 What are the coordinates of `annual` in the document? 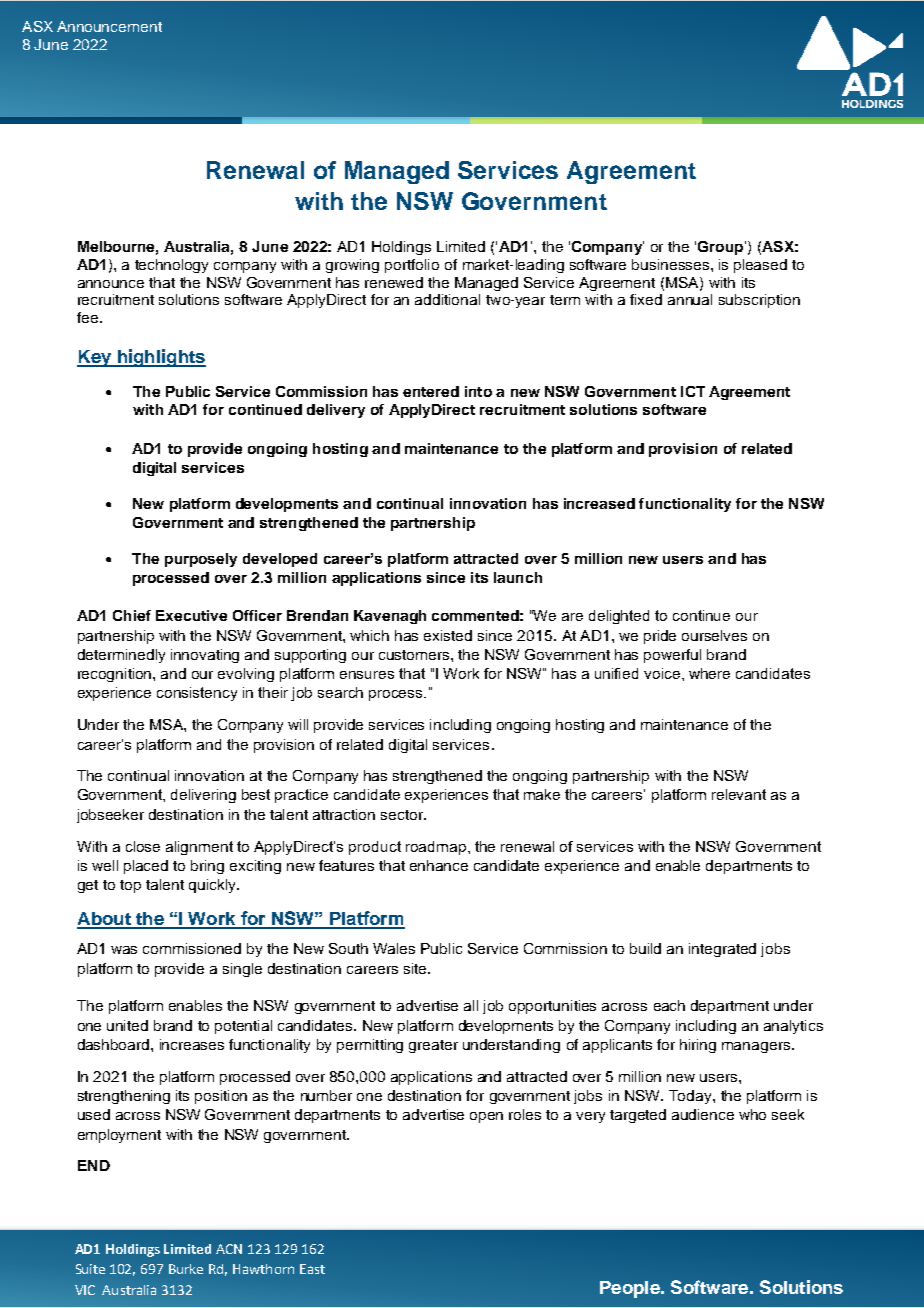 It's located at (690, 299).
